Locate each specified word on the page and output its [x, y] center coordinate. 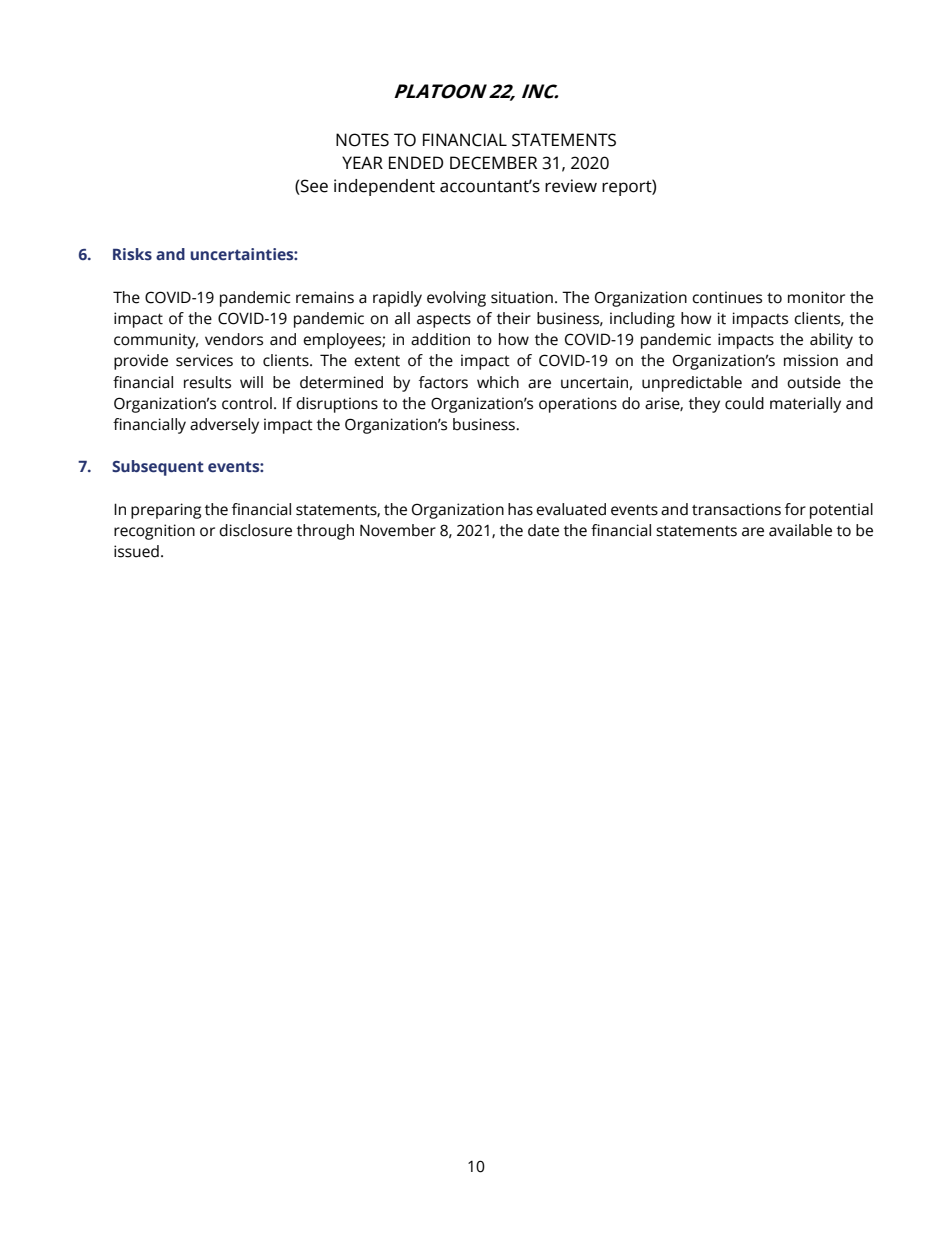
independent [384, 187]
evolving [456, 299]
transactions [736, 509]
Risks [132, 254]
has [520, 509]
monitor [816, 297]
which [498, 382]
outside [814, 382]
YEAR [362, 162]
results [207, 382]
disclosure [255, 530]
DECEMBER [493, 163]
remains [325, 297]
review [571, 186]
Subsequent [158, 468]
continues [727, 297]
